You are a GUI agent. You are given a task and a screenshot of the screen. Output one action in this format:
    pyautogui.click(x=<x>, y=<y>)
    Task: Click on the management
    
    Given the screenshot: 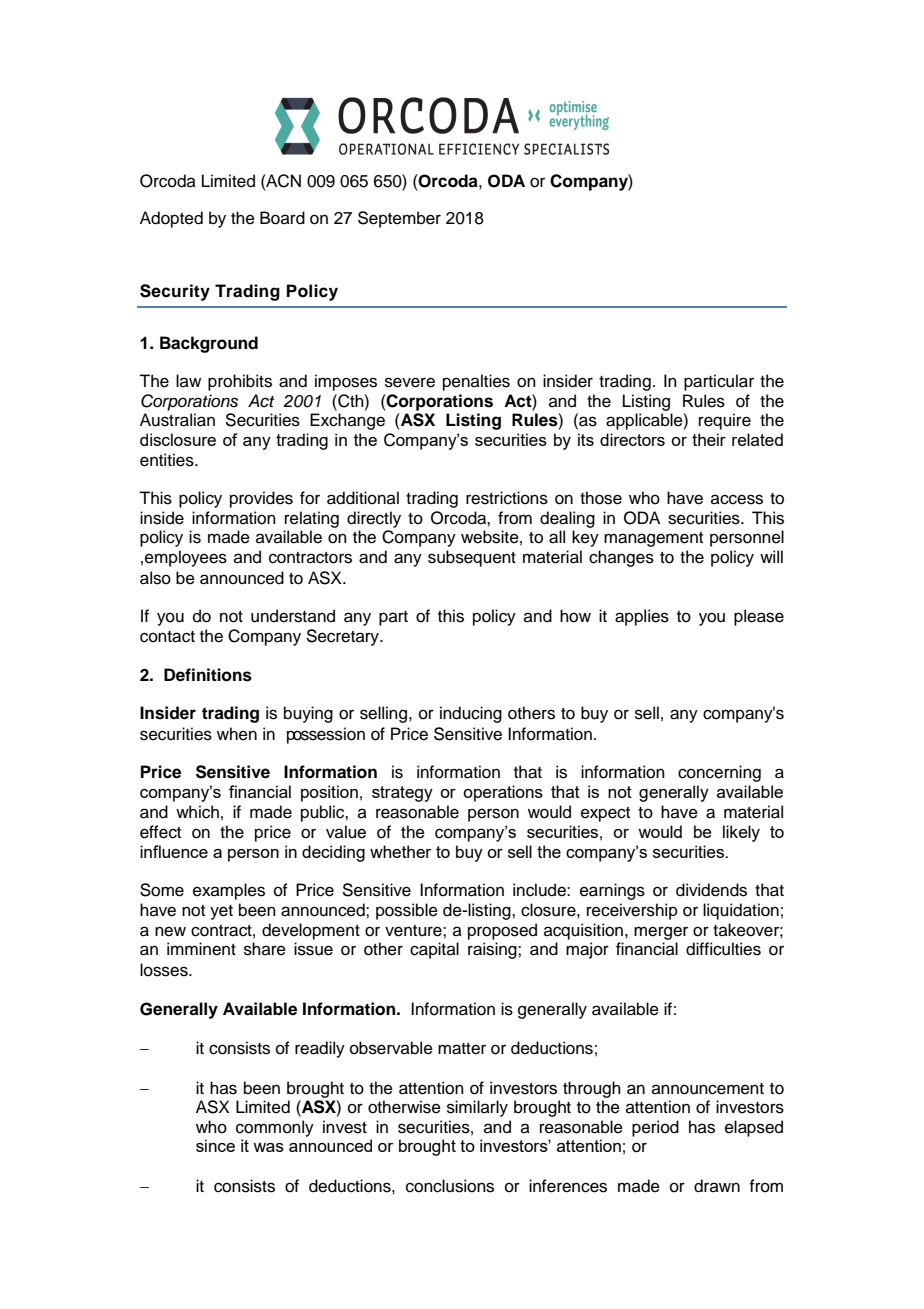 What is the action you would take?
    pyautogui.click(x=653, y=539)
